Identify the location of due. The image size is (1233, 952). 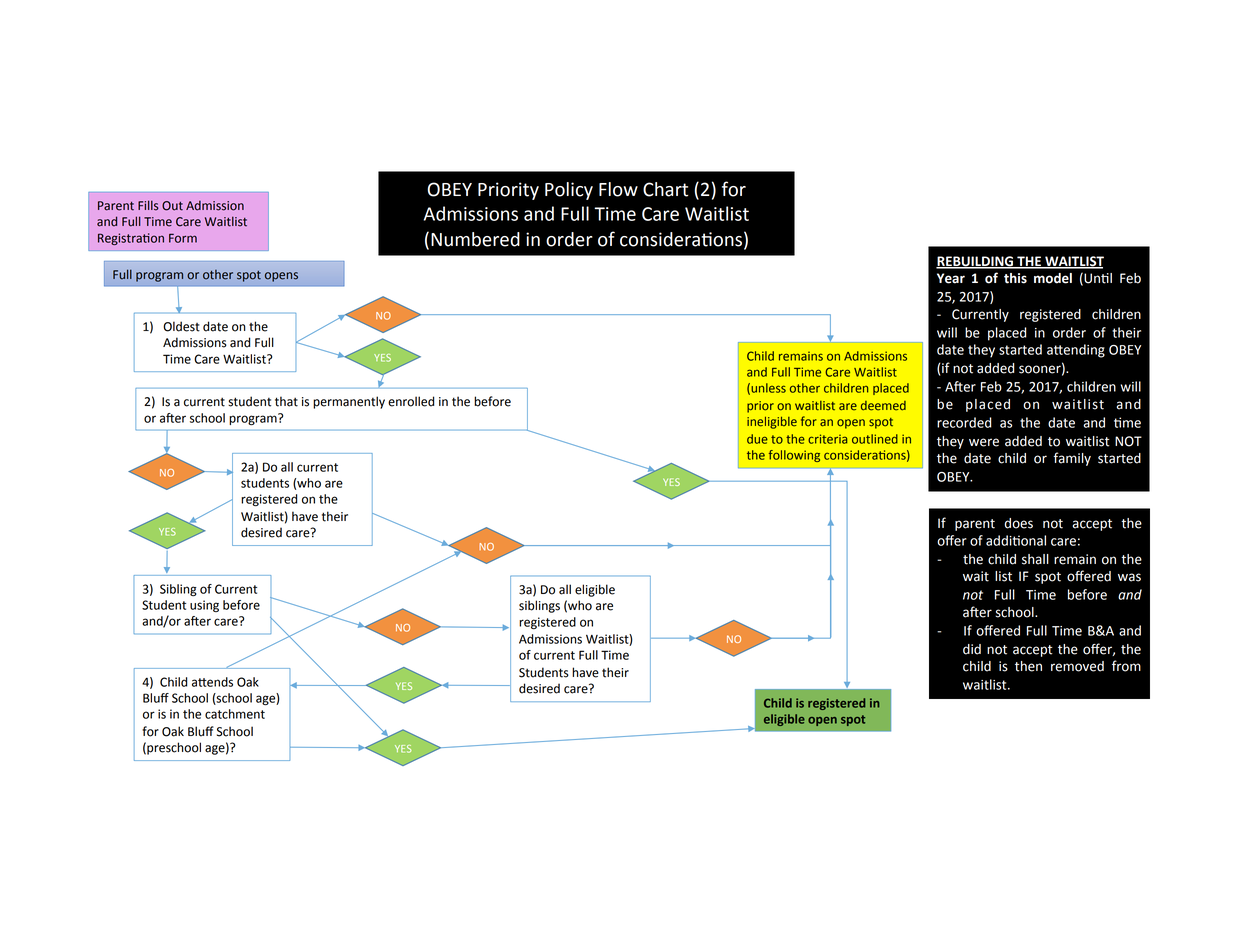
(757, 439).
